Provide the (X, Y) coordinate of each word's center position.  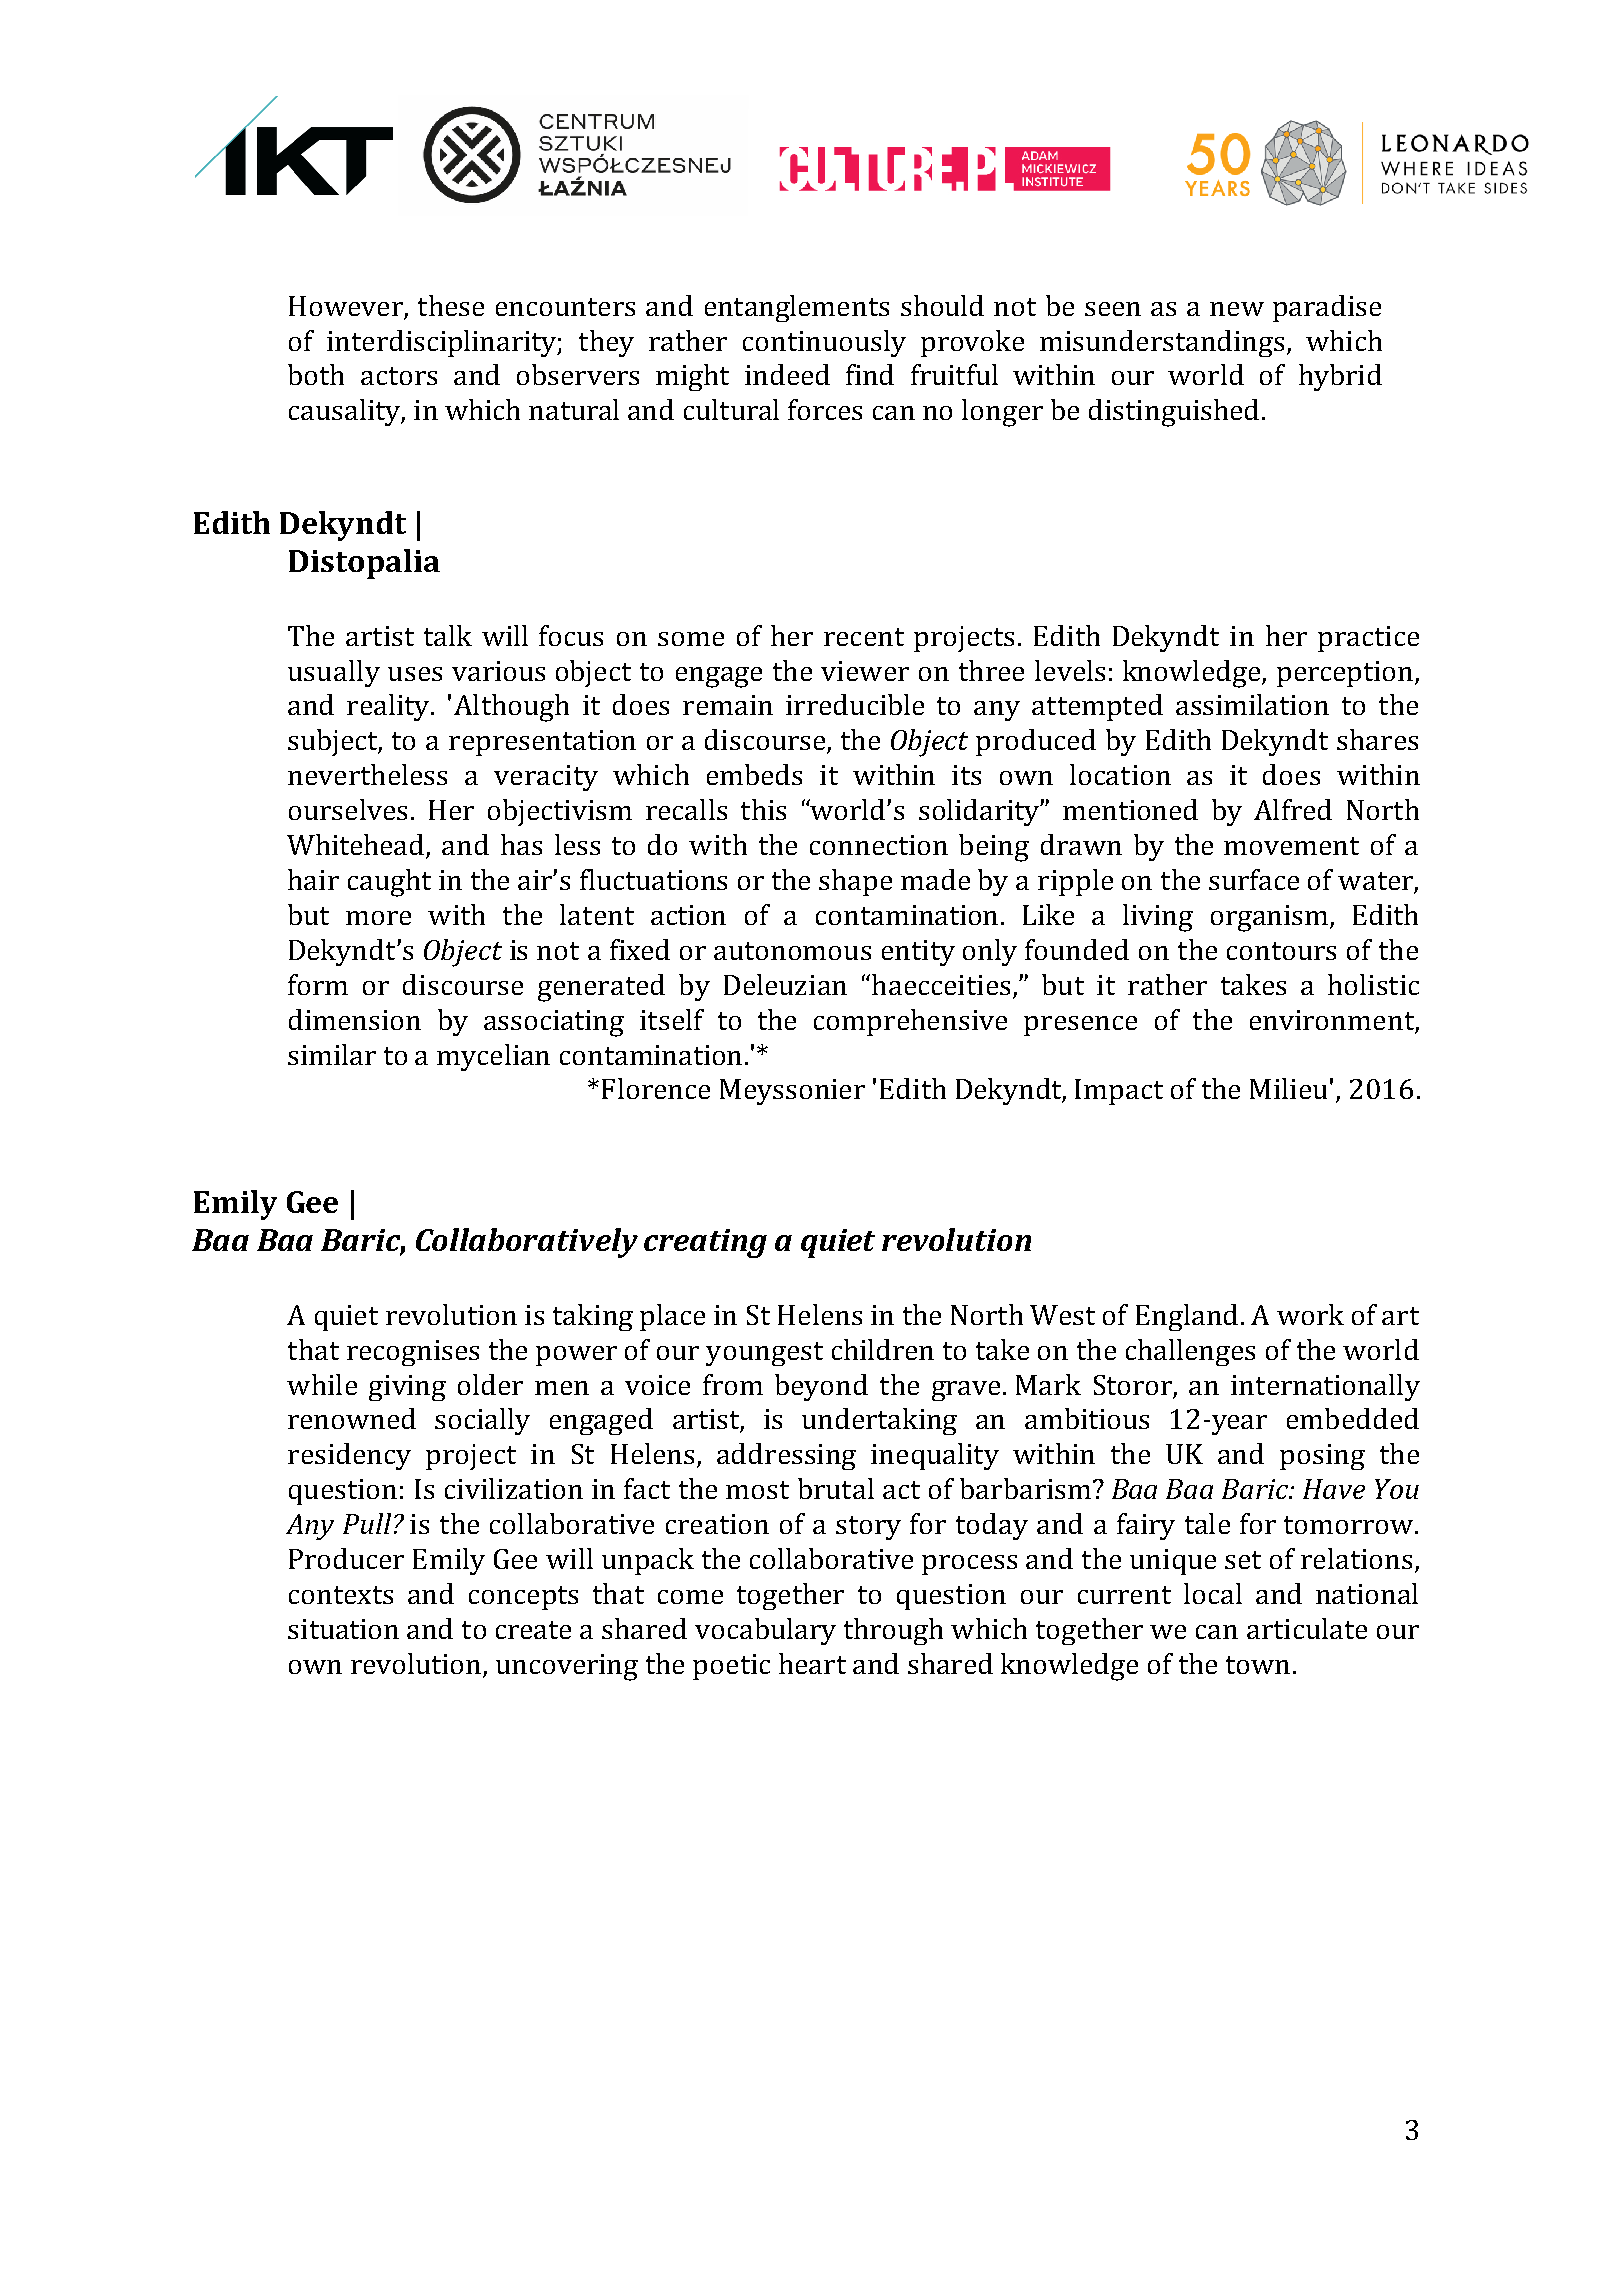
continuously (824, 343)
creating (705, 1243)
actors (399, 376)
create (533, 1630)
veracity (546, 778)
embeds (754, 774)
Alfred (1293, 809)
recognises (413, 1353)
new (1237, 309)
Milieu (1288, 1088)
